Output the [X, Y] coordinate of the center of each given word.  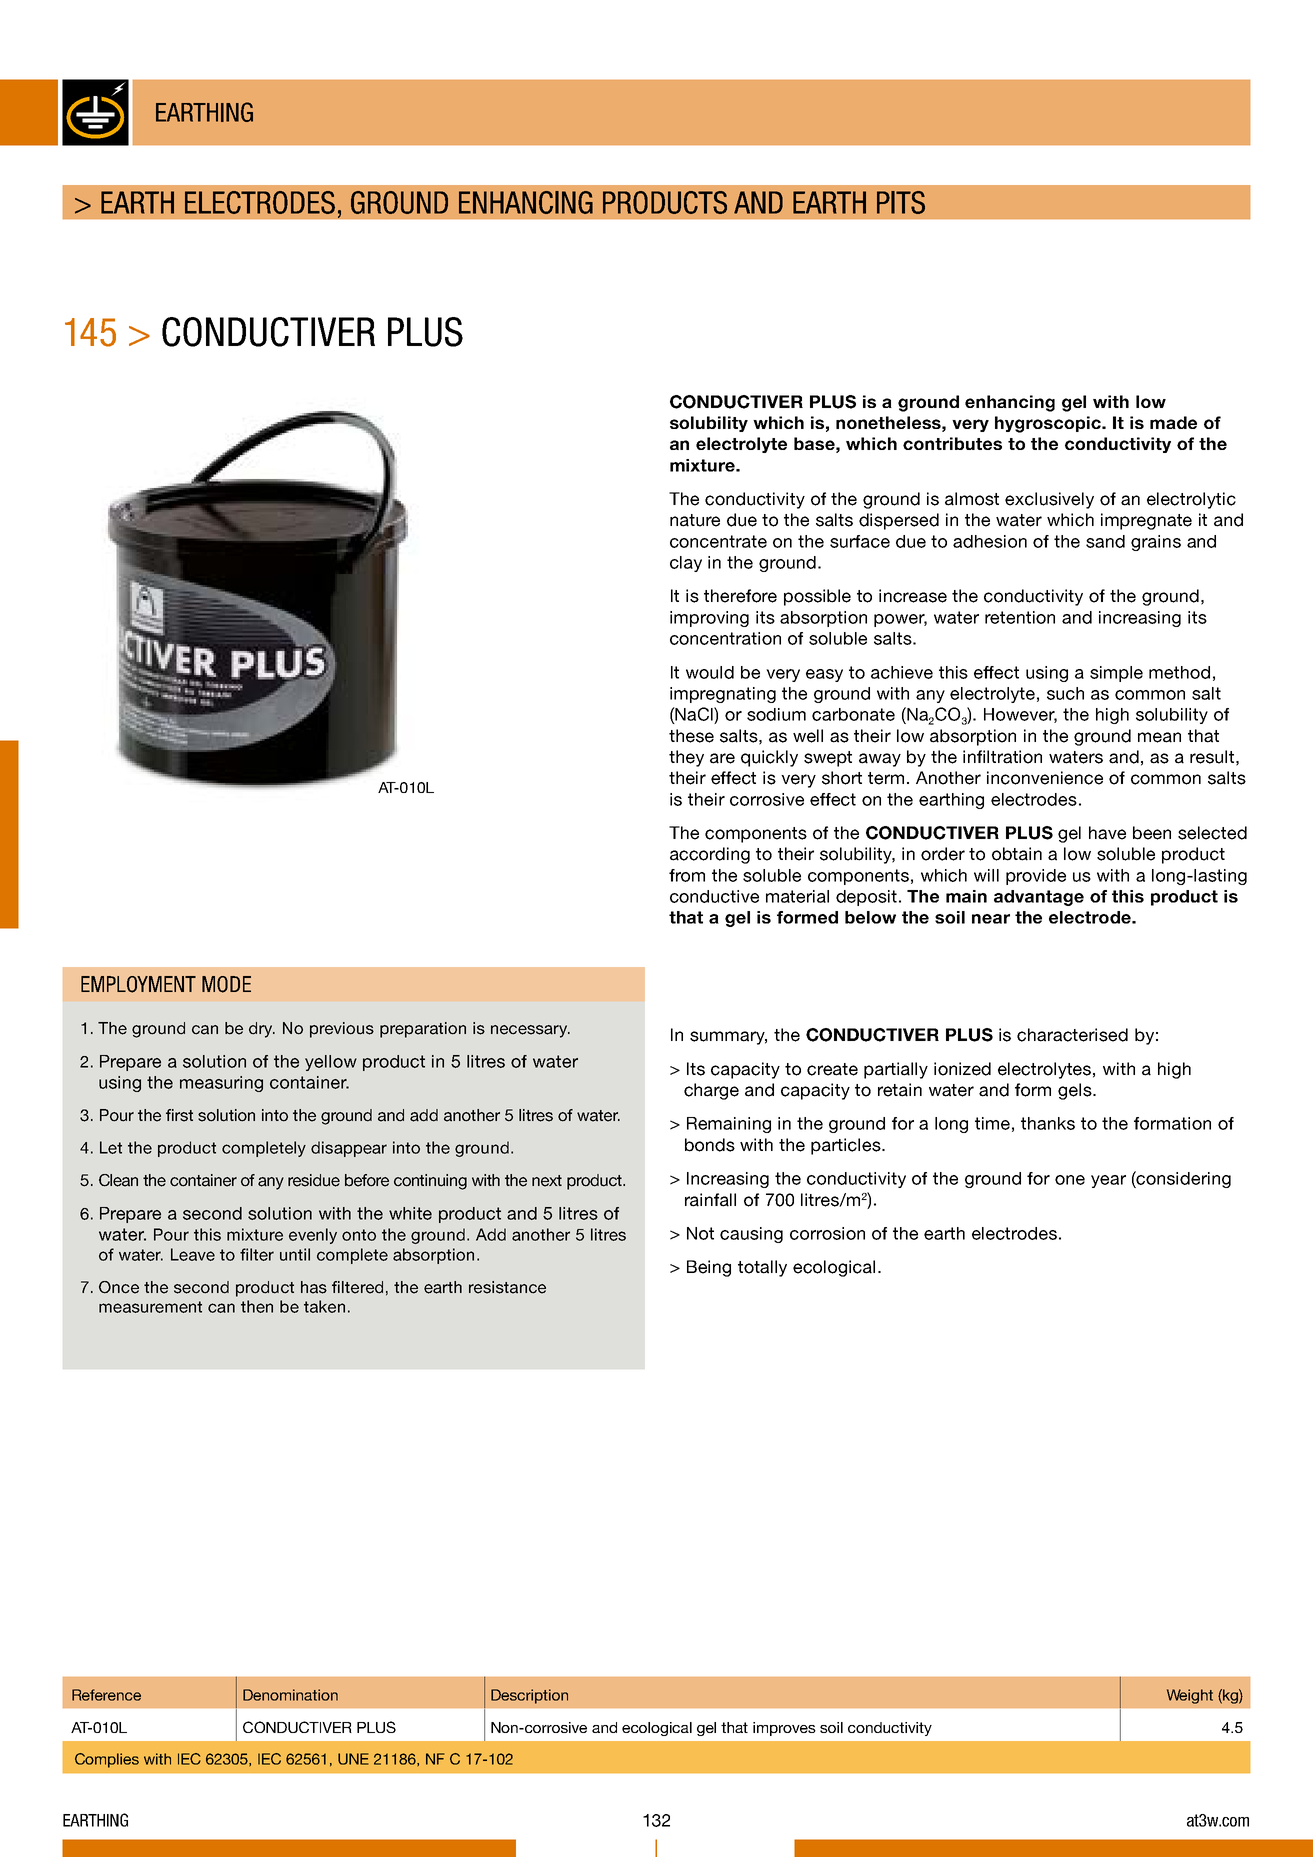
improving [709, 619]
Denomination [290, 1695]
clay [686, 564]
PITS [901, 202]
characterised [1072, 1035]
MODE [226, 984]
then [257, 1306]
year [1108, 1181]
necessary [530, 1031]
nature [695, 520]
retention [1020, 617]
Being [709, 1268]
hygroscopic [1049, 424]
